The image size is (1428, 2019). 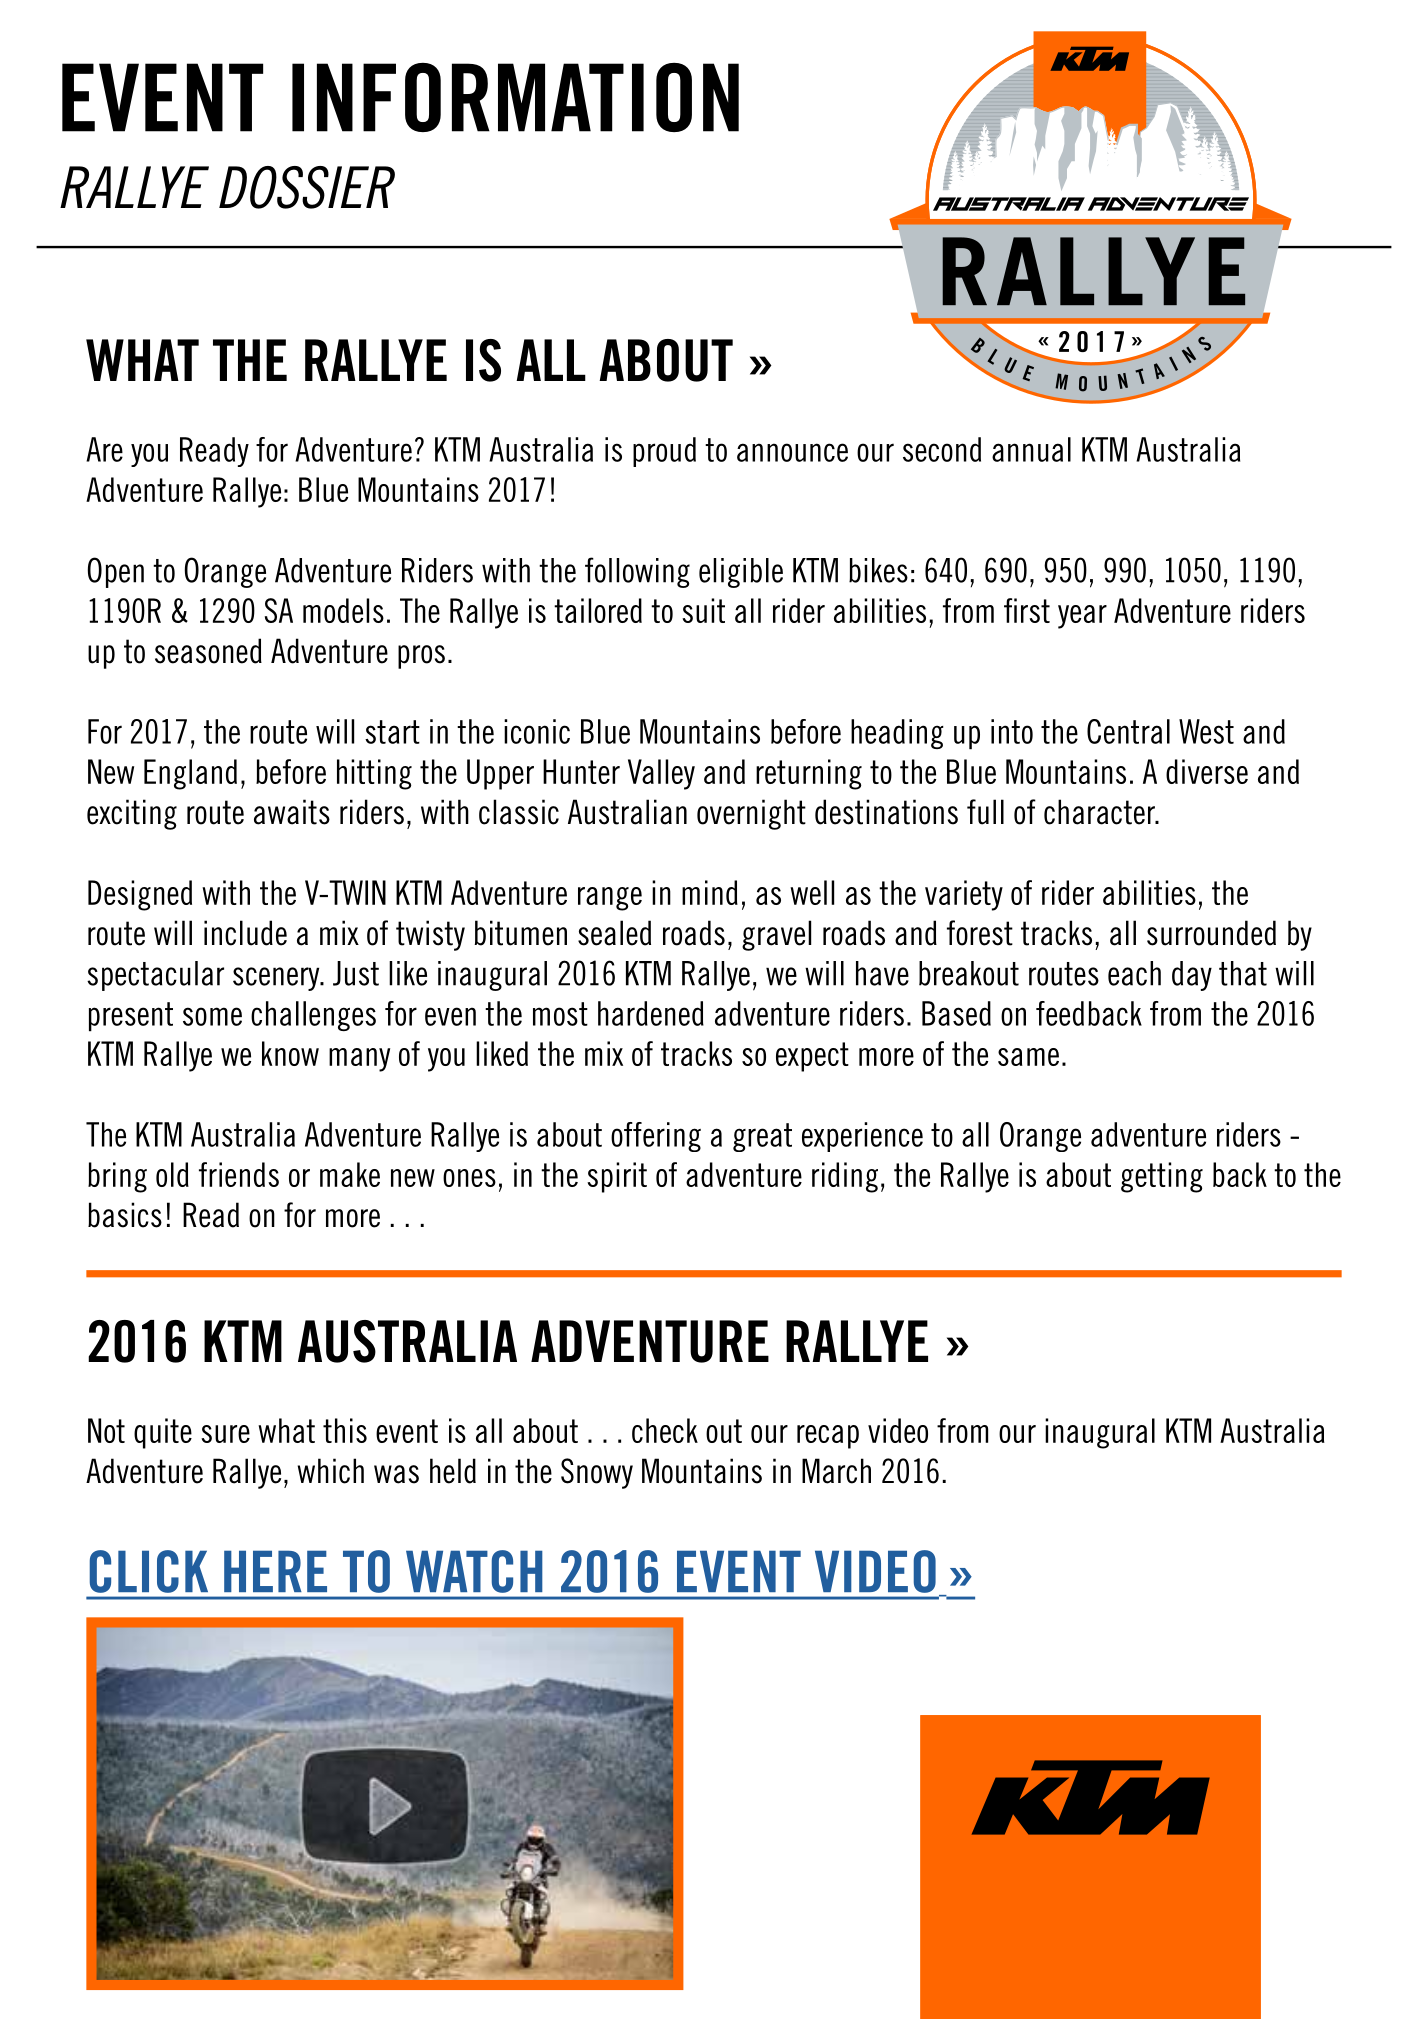 I want to click on INFORMATION, so click(x=515, y=97).
